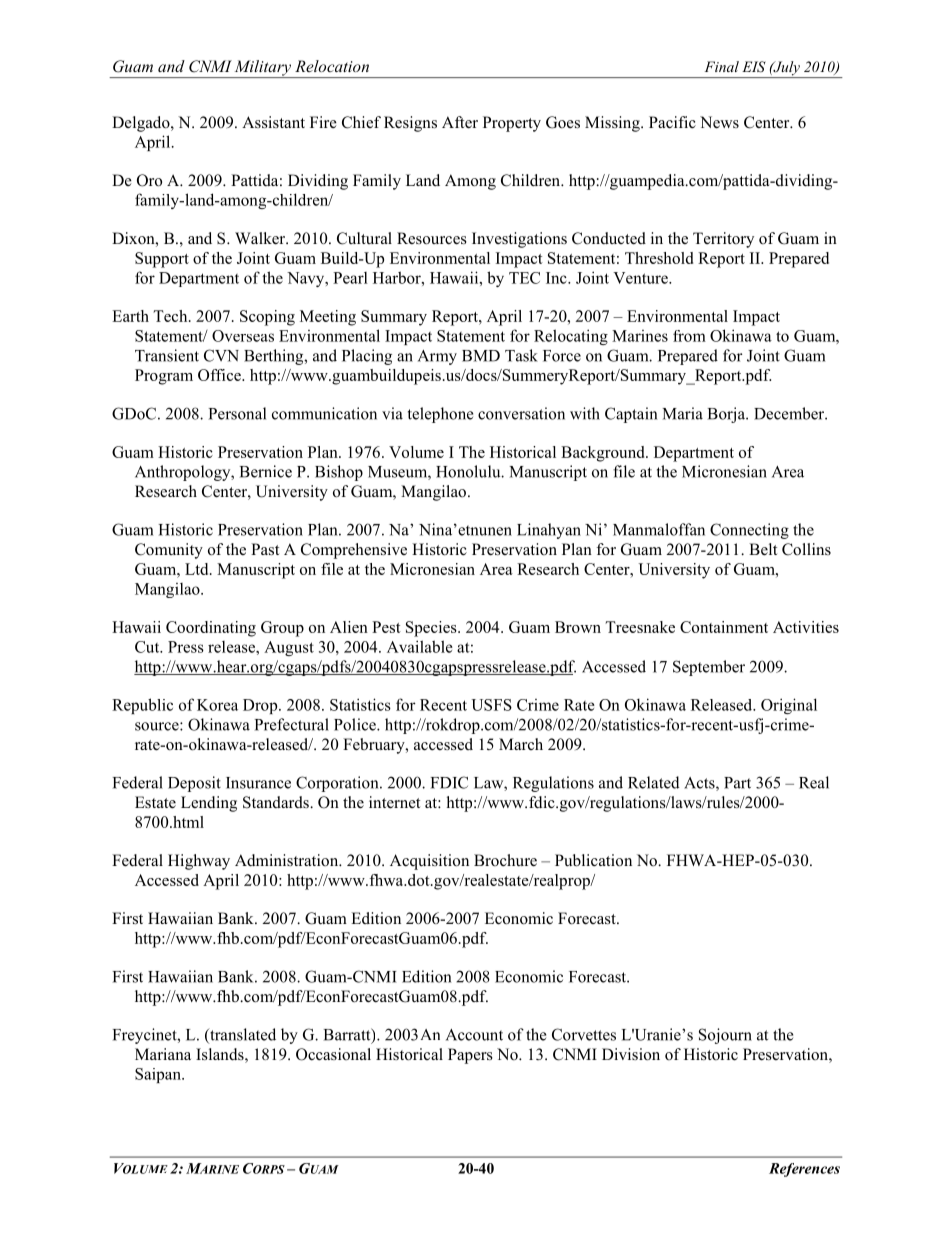 This screenshot has height=1233, width=952. What do you see at coordinates (719, 122) in the screenshot?
I see `News` at bounding box center [719, 122].
